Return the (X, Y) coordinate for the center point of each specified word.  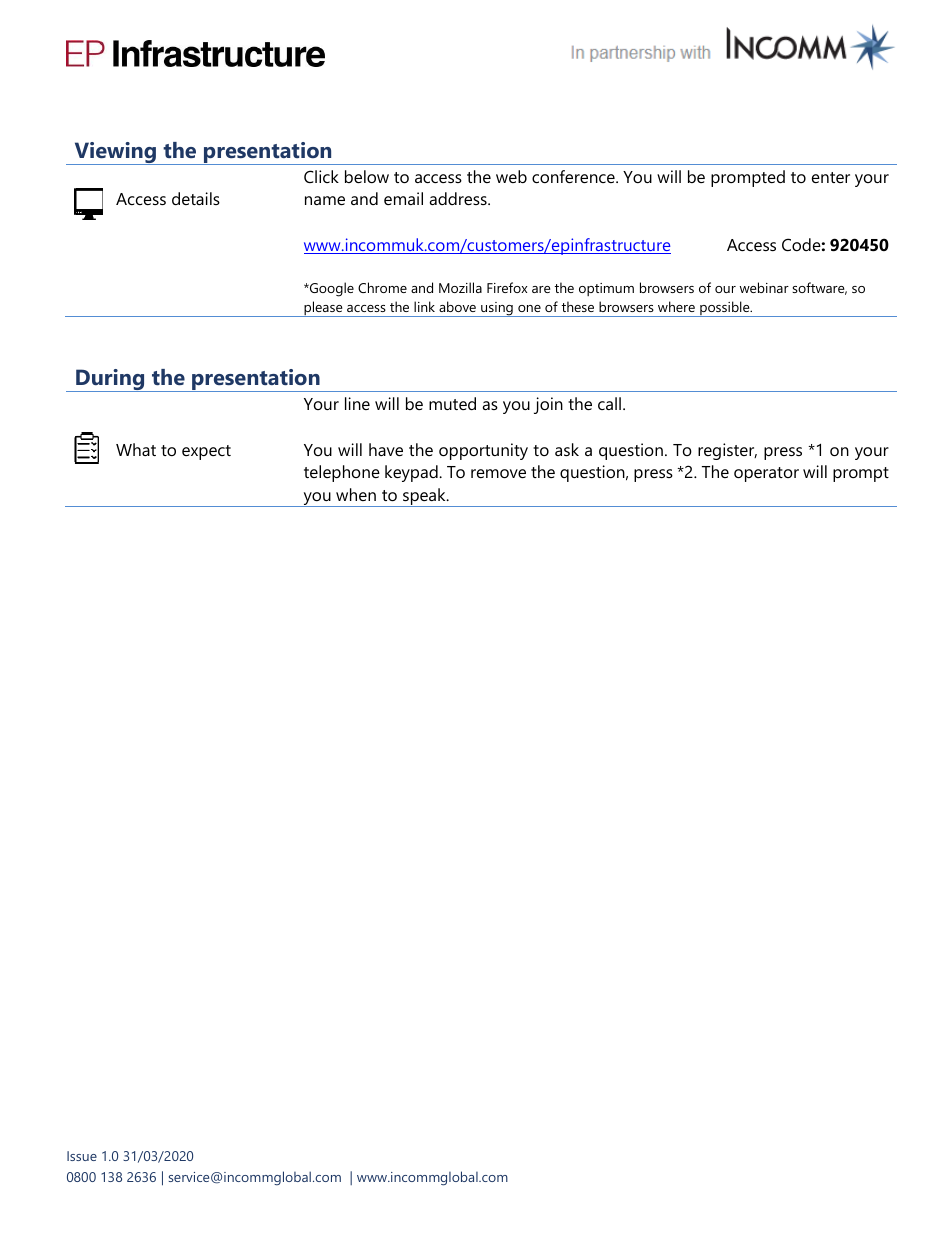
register (727, 451)
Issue (82, 1156)
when (356, 494)
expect (206, 452)
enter (831, 177)
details (196, 198)
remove (498, 473)
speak (424, 497)
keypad (412, 473)
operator (766, 474)
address (459, 198)
